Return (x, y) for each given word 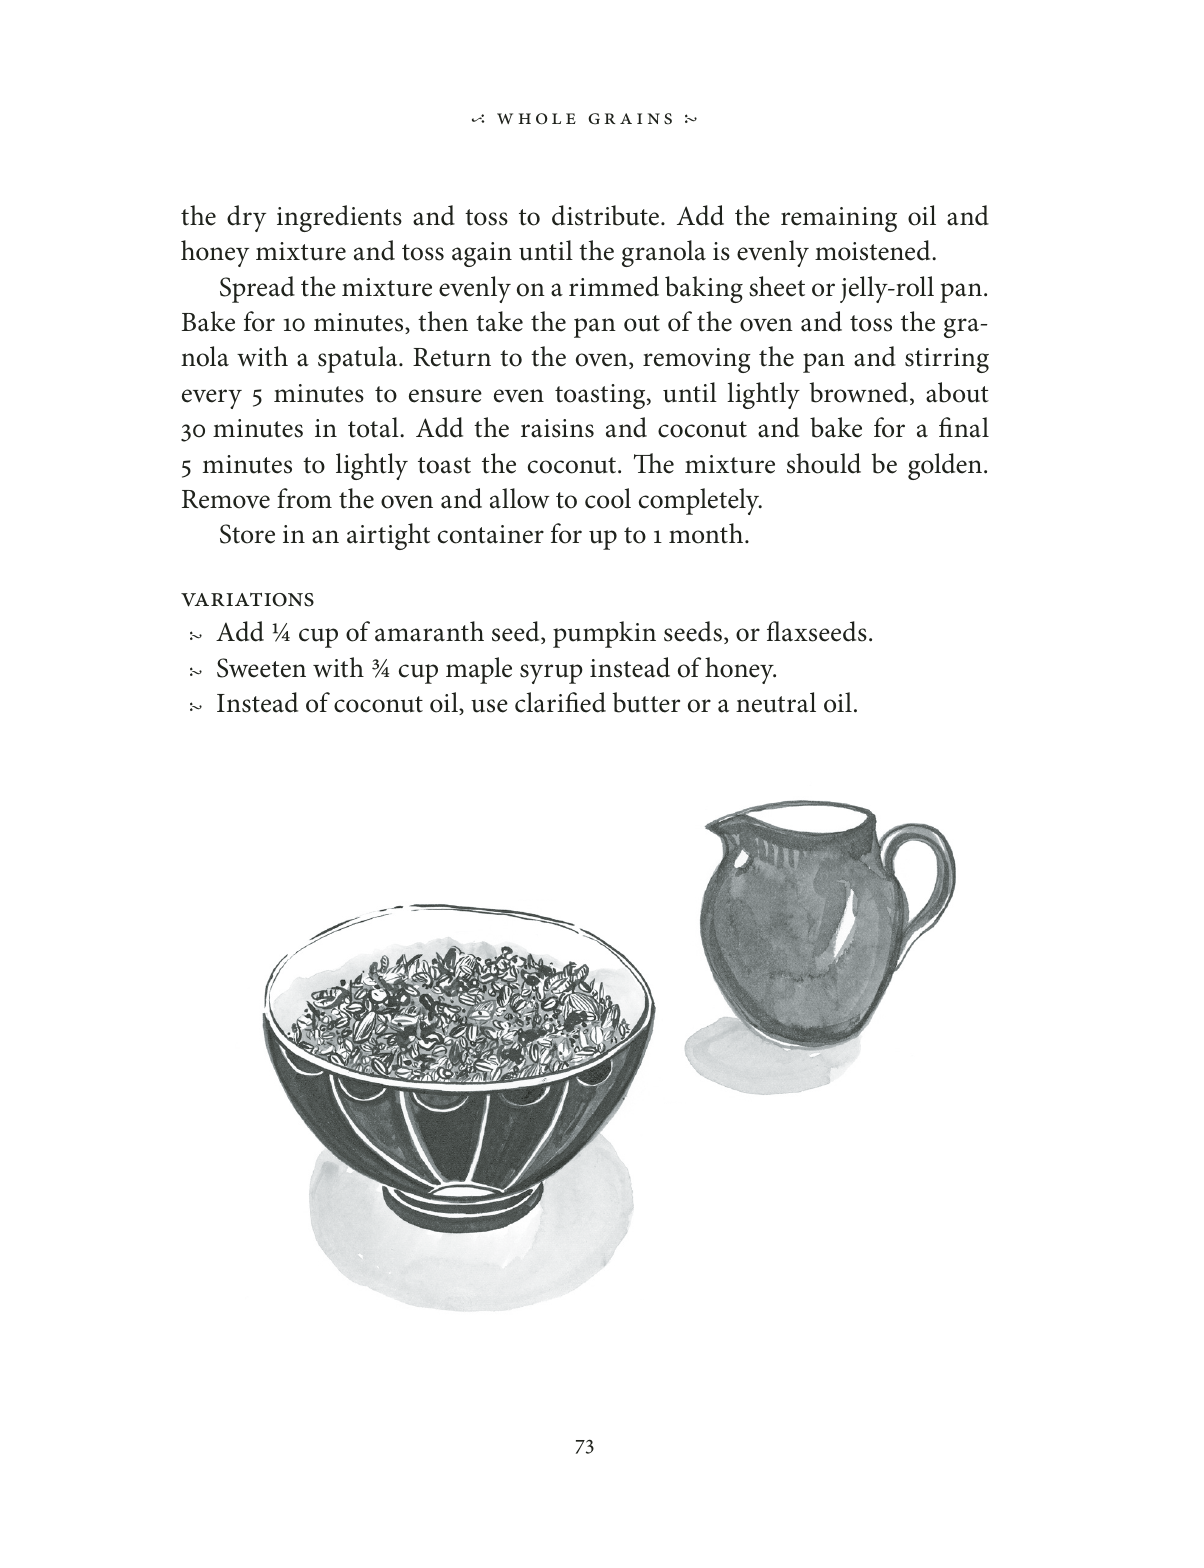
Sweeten (261, 668)
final (964, 427)
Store (247, 534)
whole (536, 119)
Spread (257, 289)
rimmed (614, 286)
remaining (839, 219)
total (374, 427)
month (707, 533)
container (491, 534)
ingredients (339, 218)
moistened (874, 250)
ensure (445, 396)
